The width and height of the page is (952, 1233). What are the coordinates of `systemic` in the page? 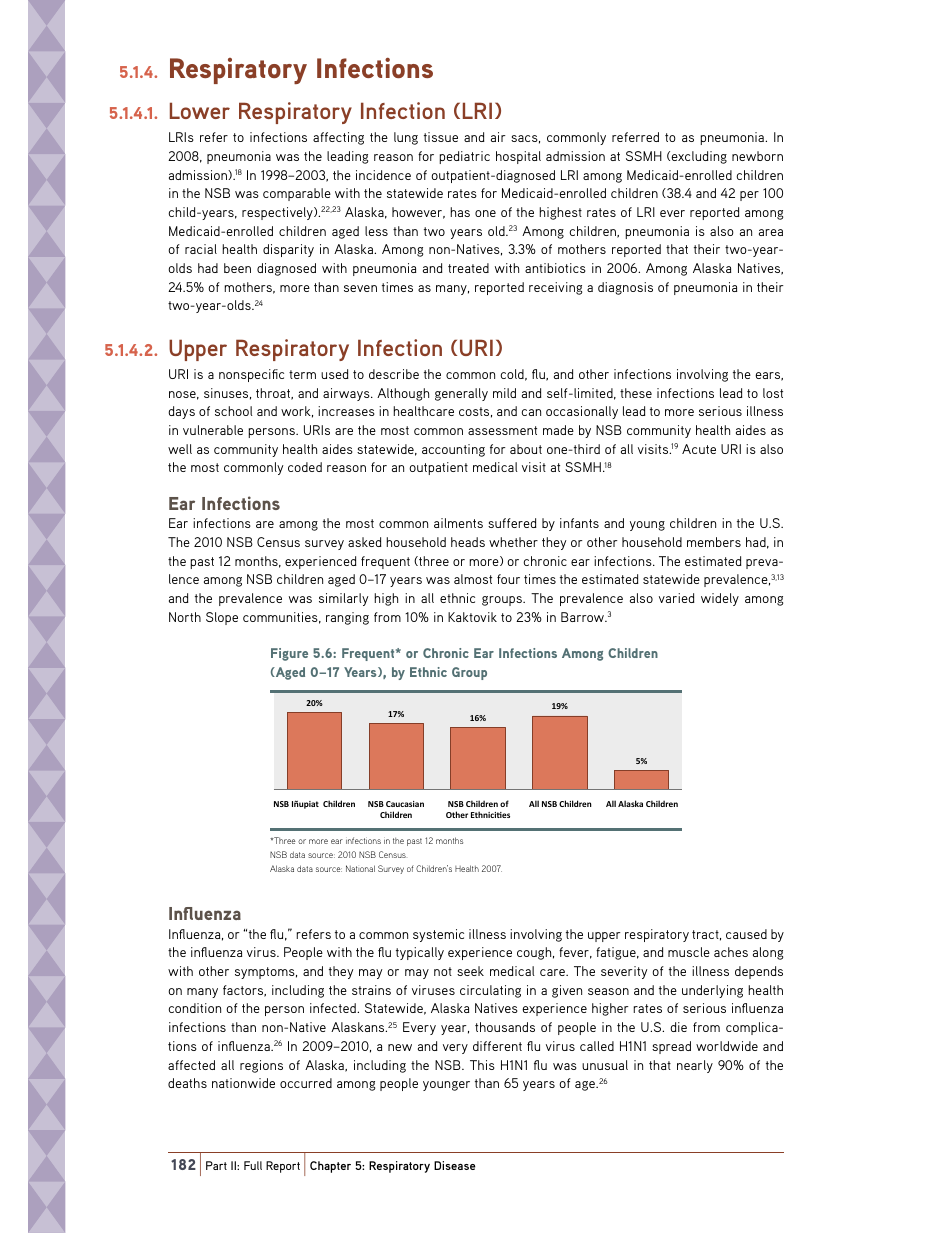 It's located at (438, 935).
